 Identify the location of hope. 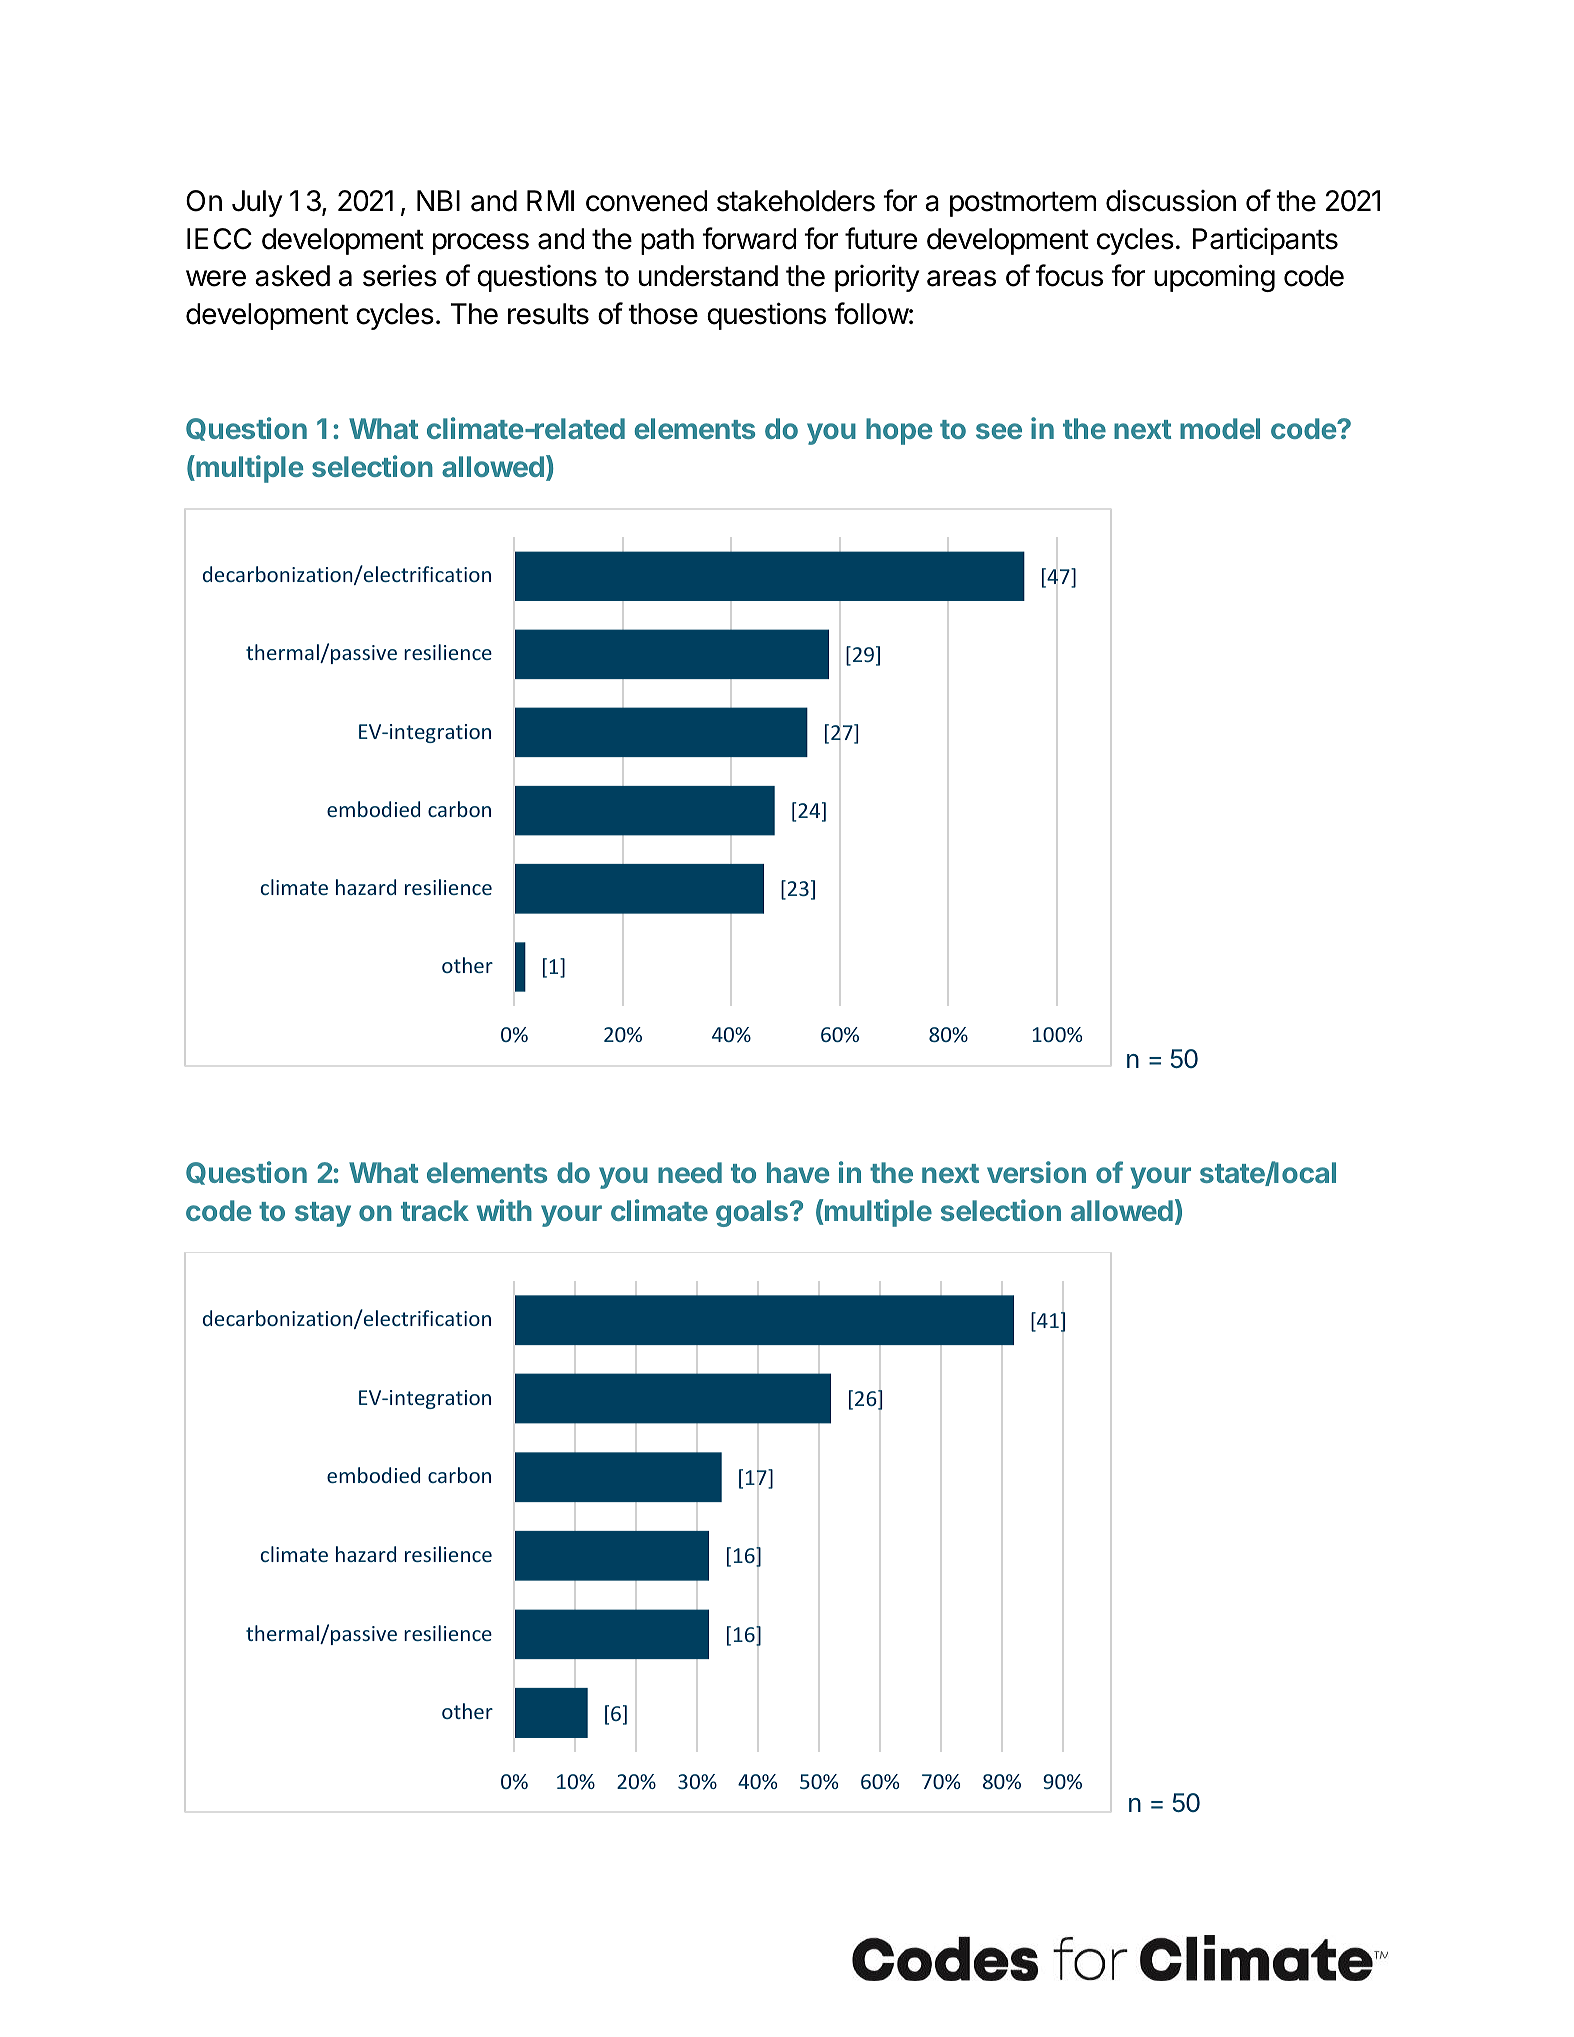
(899, 431).
